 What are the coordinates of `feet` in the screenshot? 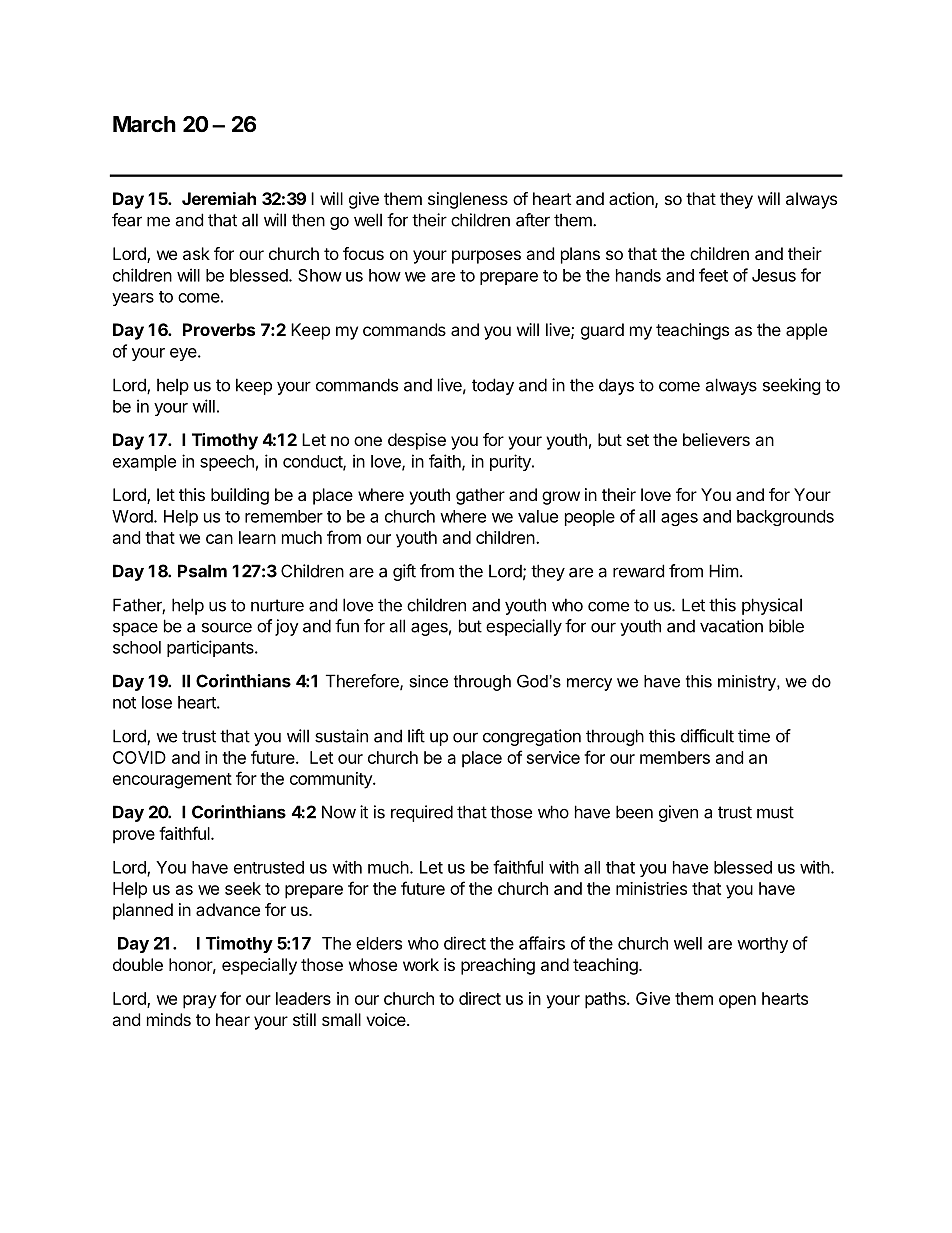 It's located at (713, 275).
